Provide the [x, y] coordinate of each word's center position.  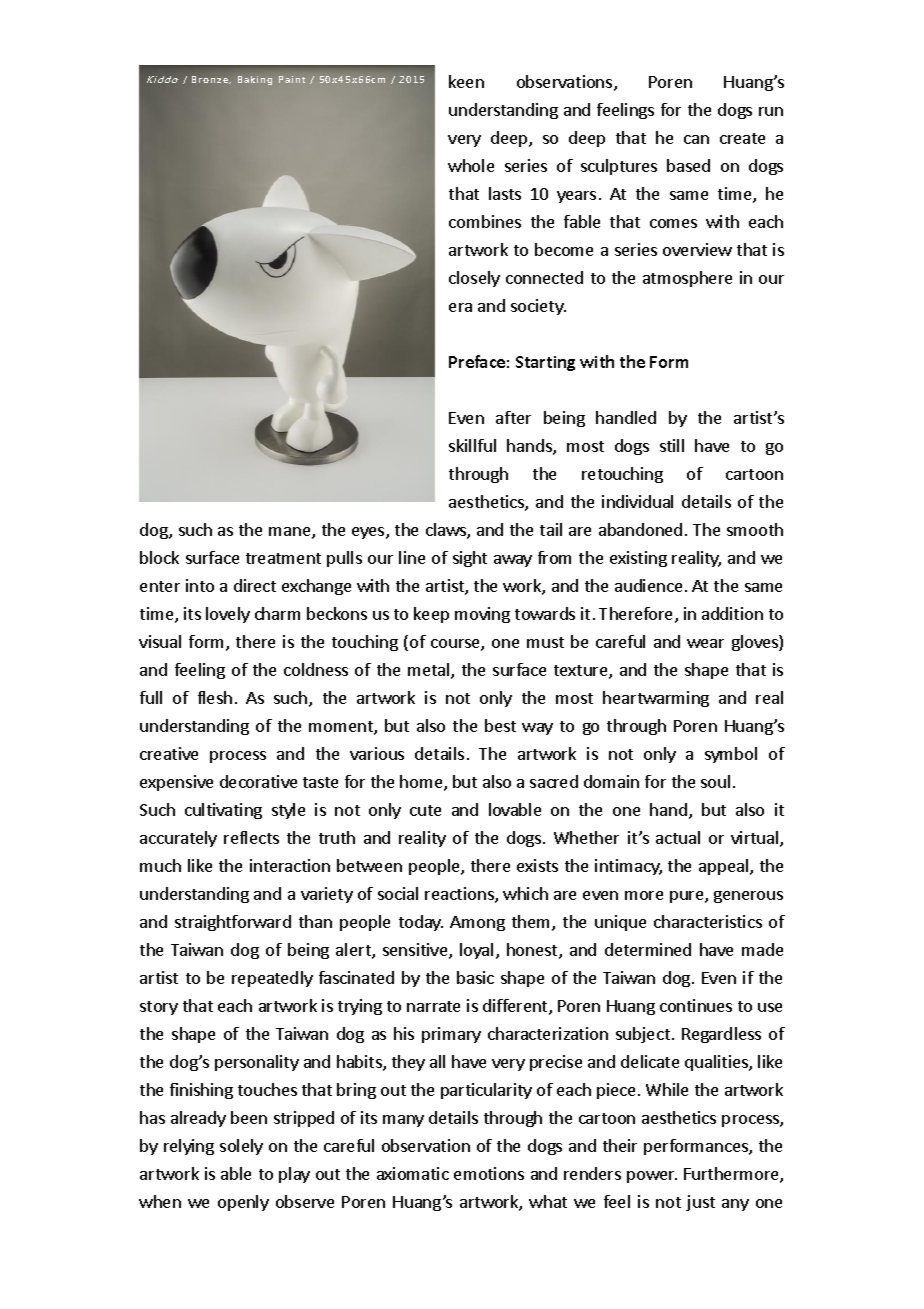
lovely [228, 615]
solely [241, 1147]
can [696, 139]
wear [705, 643]
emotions [489, 1173]
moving [482, 615]
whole [471, 165]
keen [466, 81]
